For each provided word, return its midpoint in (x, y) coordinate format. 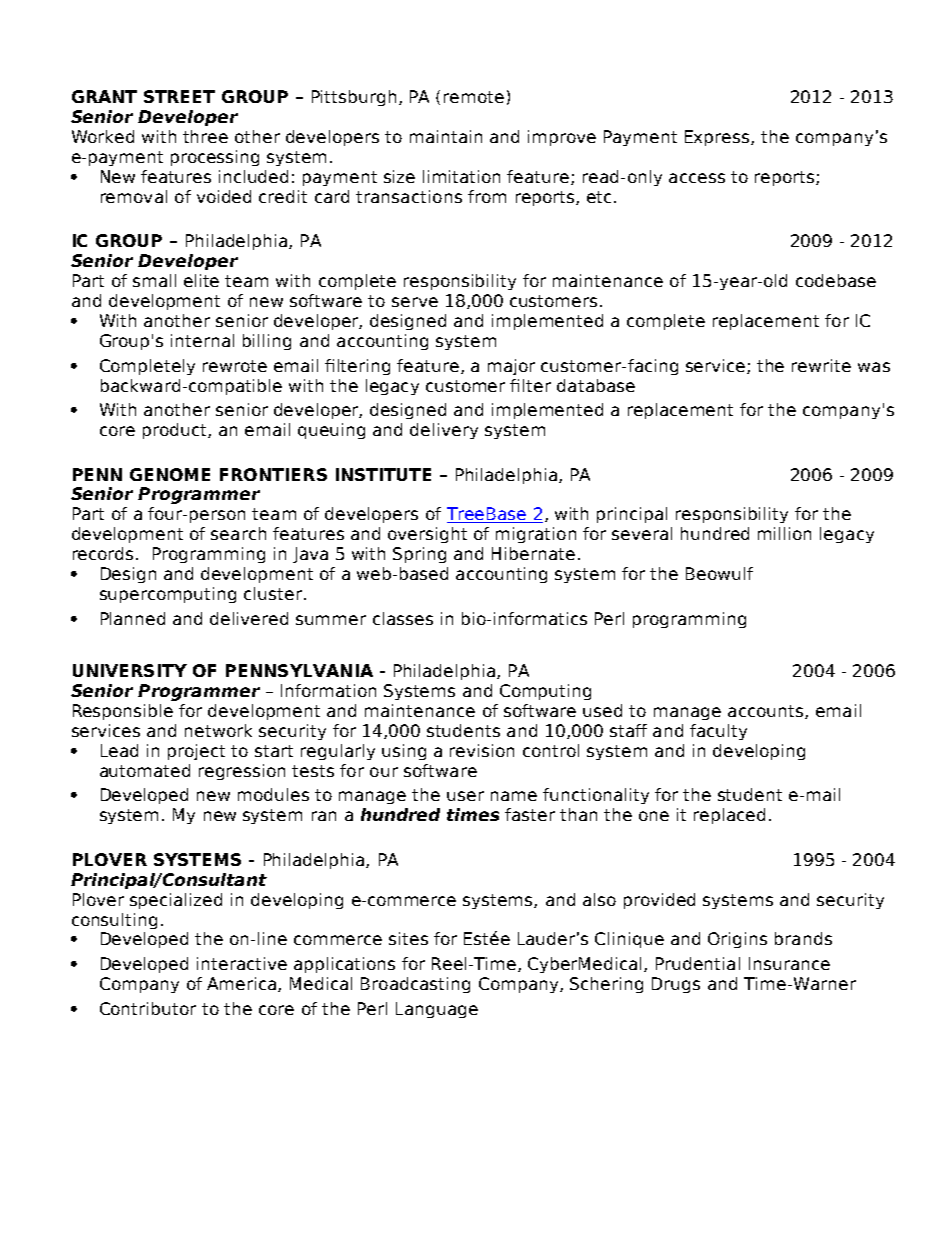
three (205, 136)
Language (437, 1010)
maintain (446, 136)
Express (718, 138)
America (243, 984)
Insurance (789, 963)
